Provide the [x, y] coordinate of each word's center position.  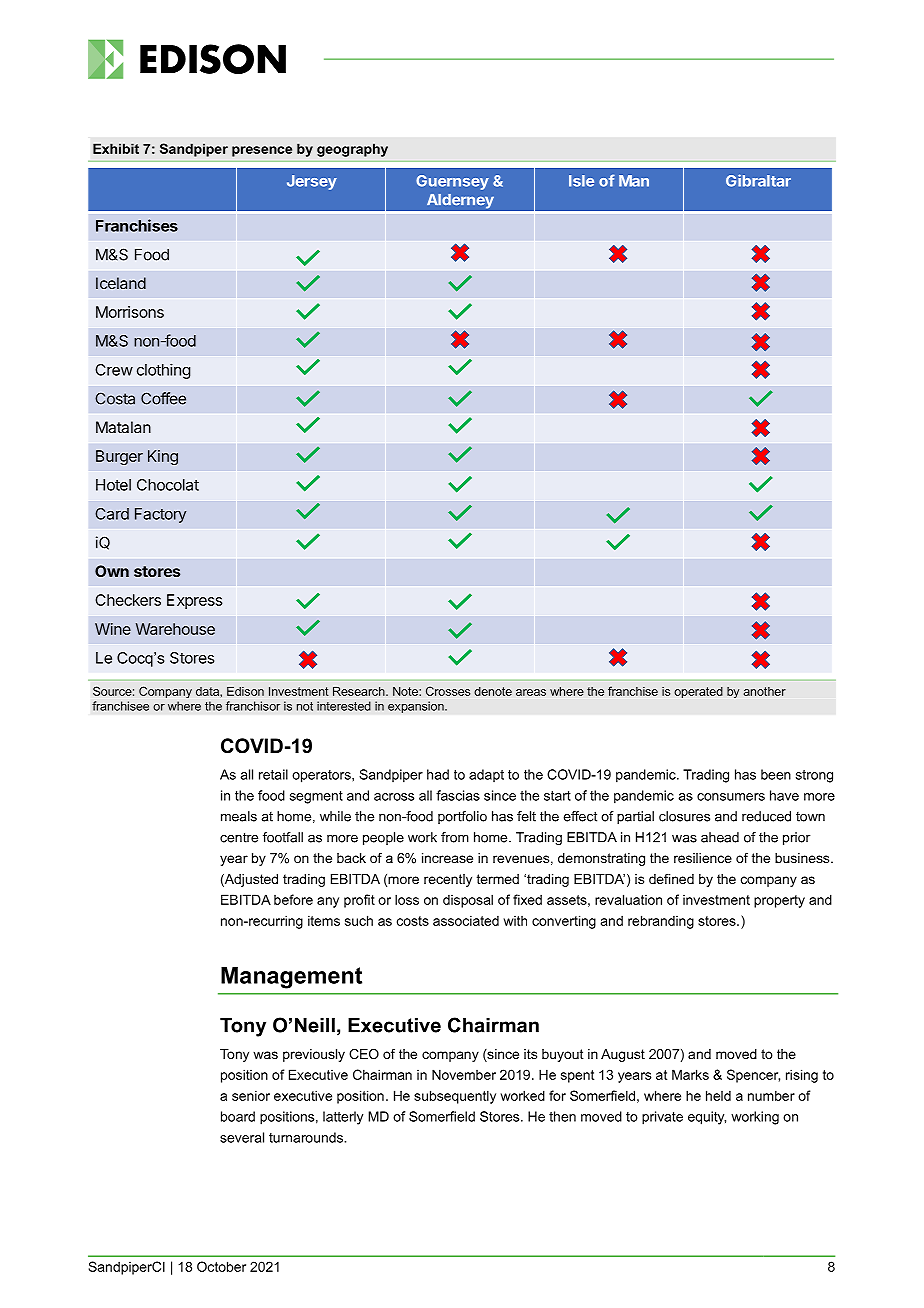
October [221, 1266]
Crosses [448, 691]
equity [707, 1118]
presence [262, 151]
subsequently [455, 1097]
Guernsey [452, 182]
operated [698, 692]
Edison [245, 691]
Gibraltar [758, 180]
